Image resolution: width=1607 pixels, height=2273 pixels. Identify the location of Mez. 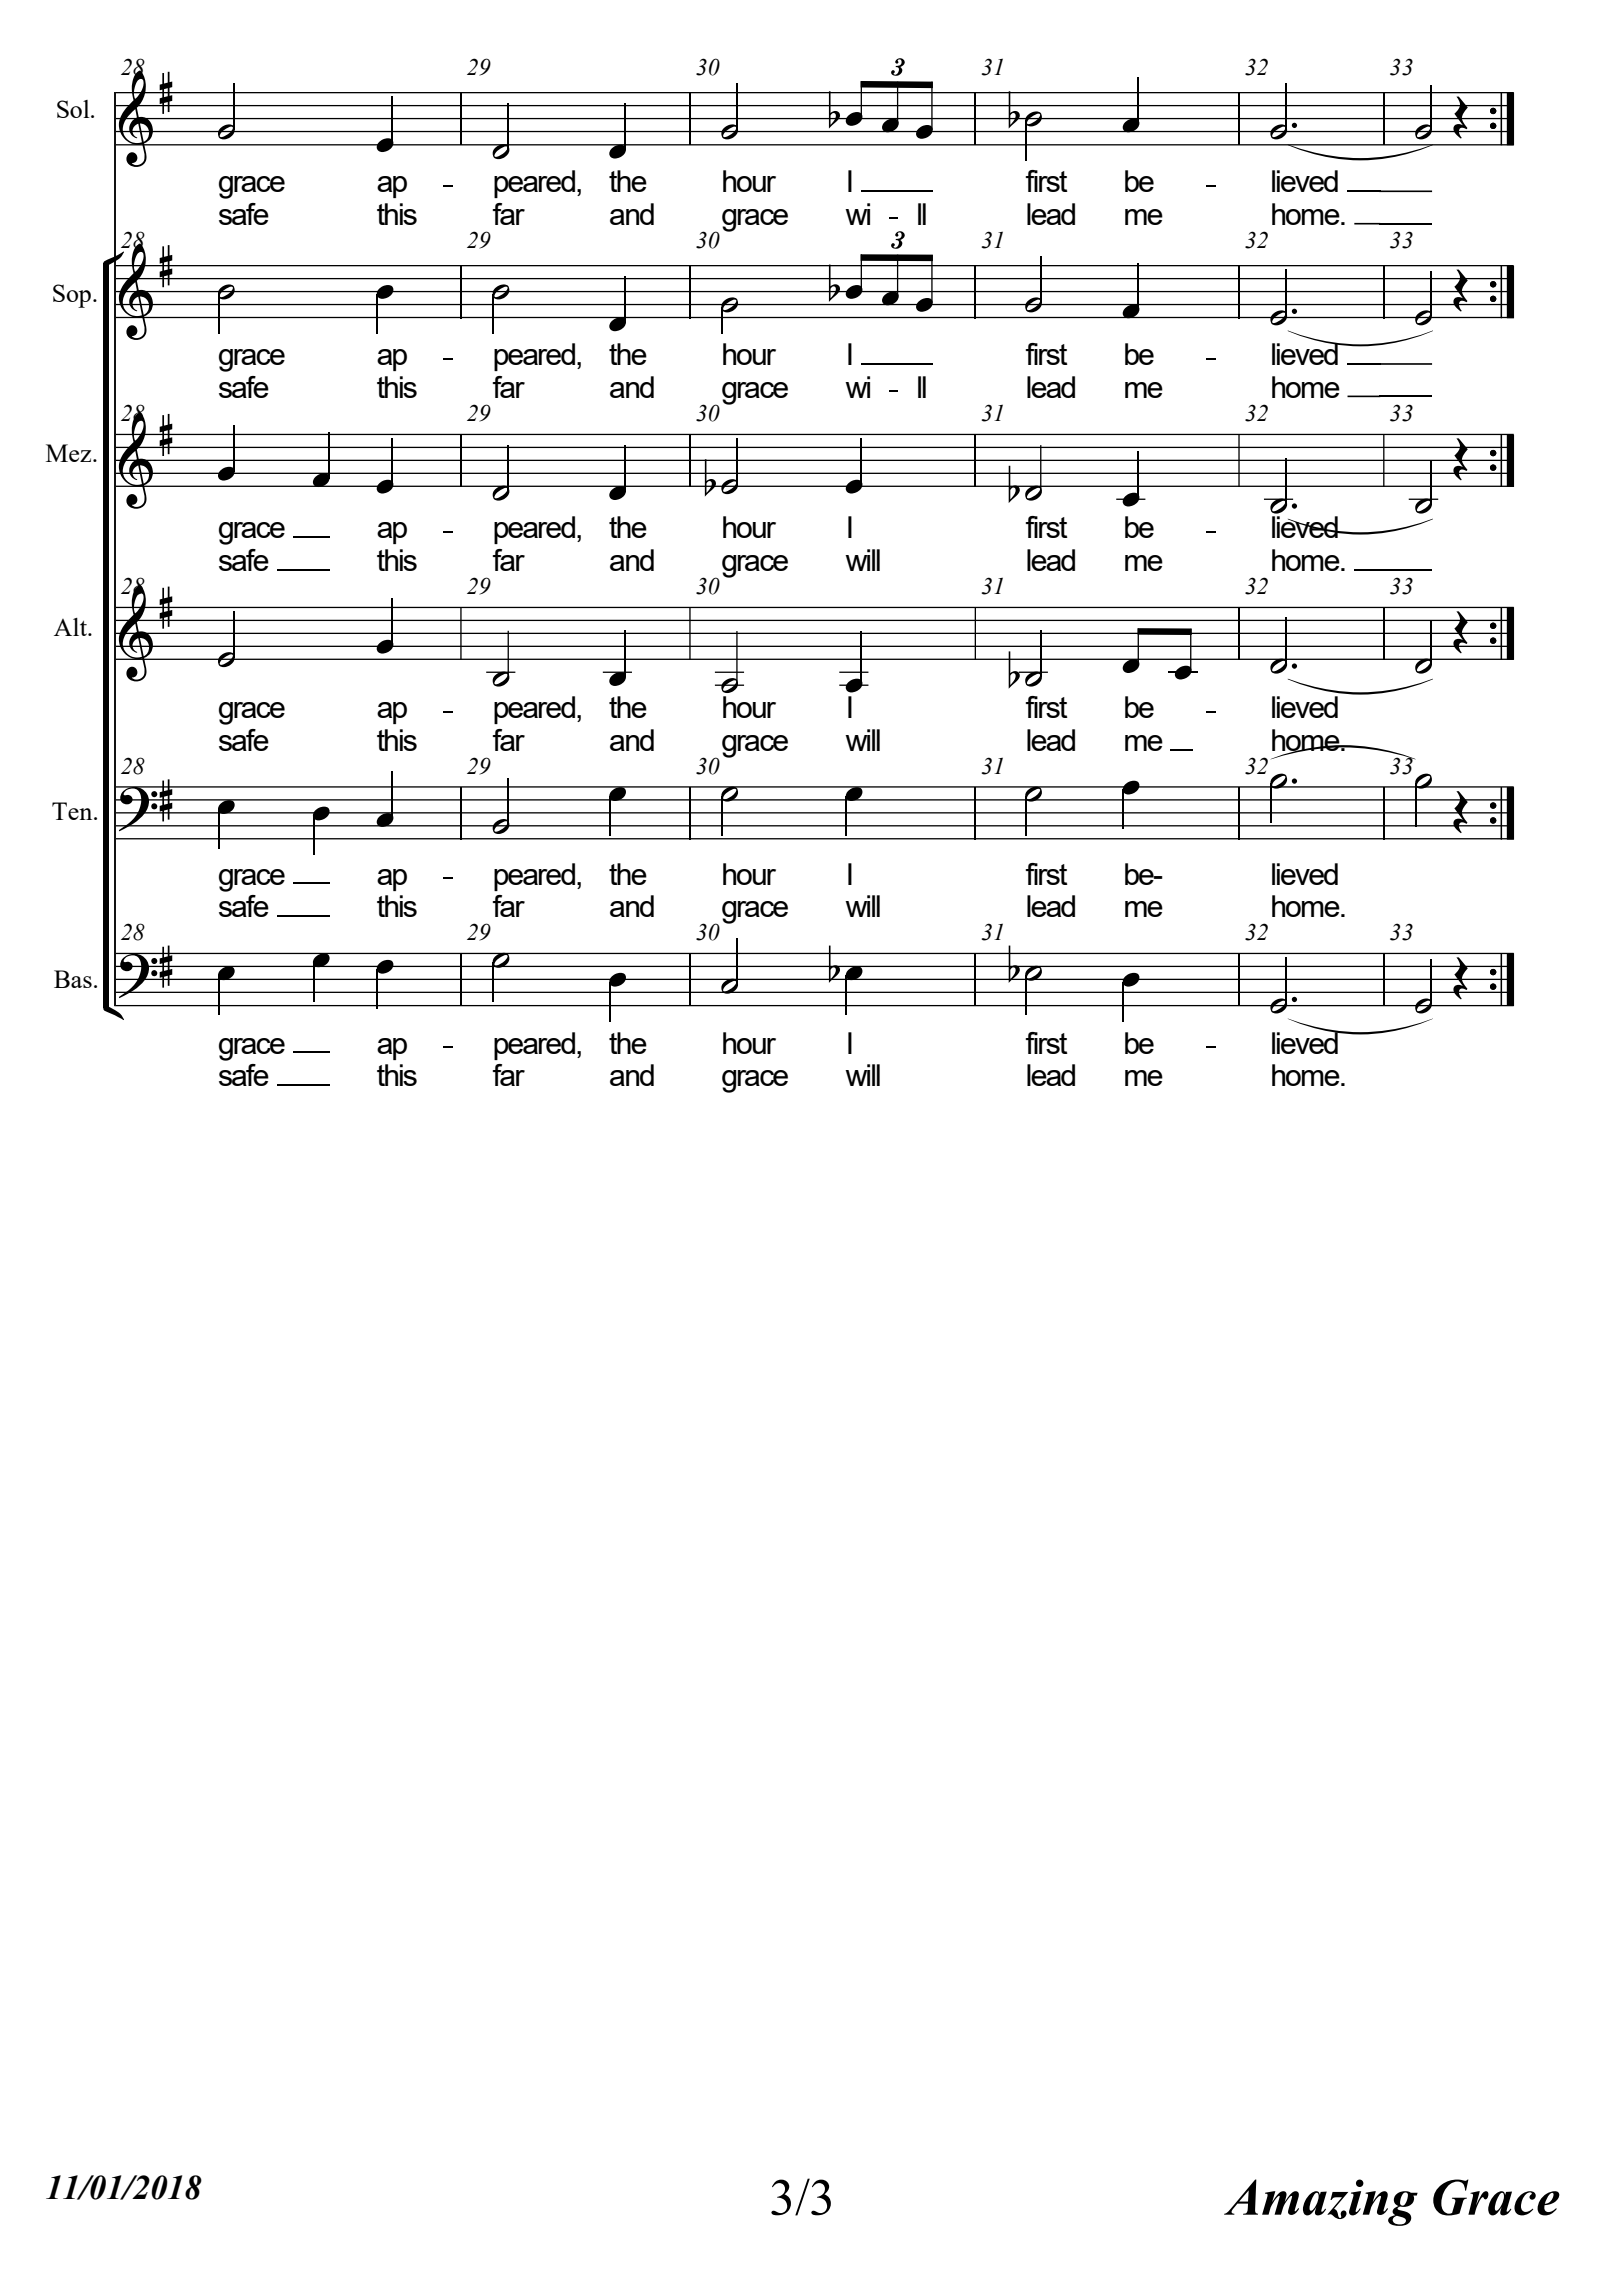
(70, 453).
